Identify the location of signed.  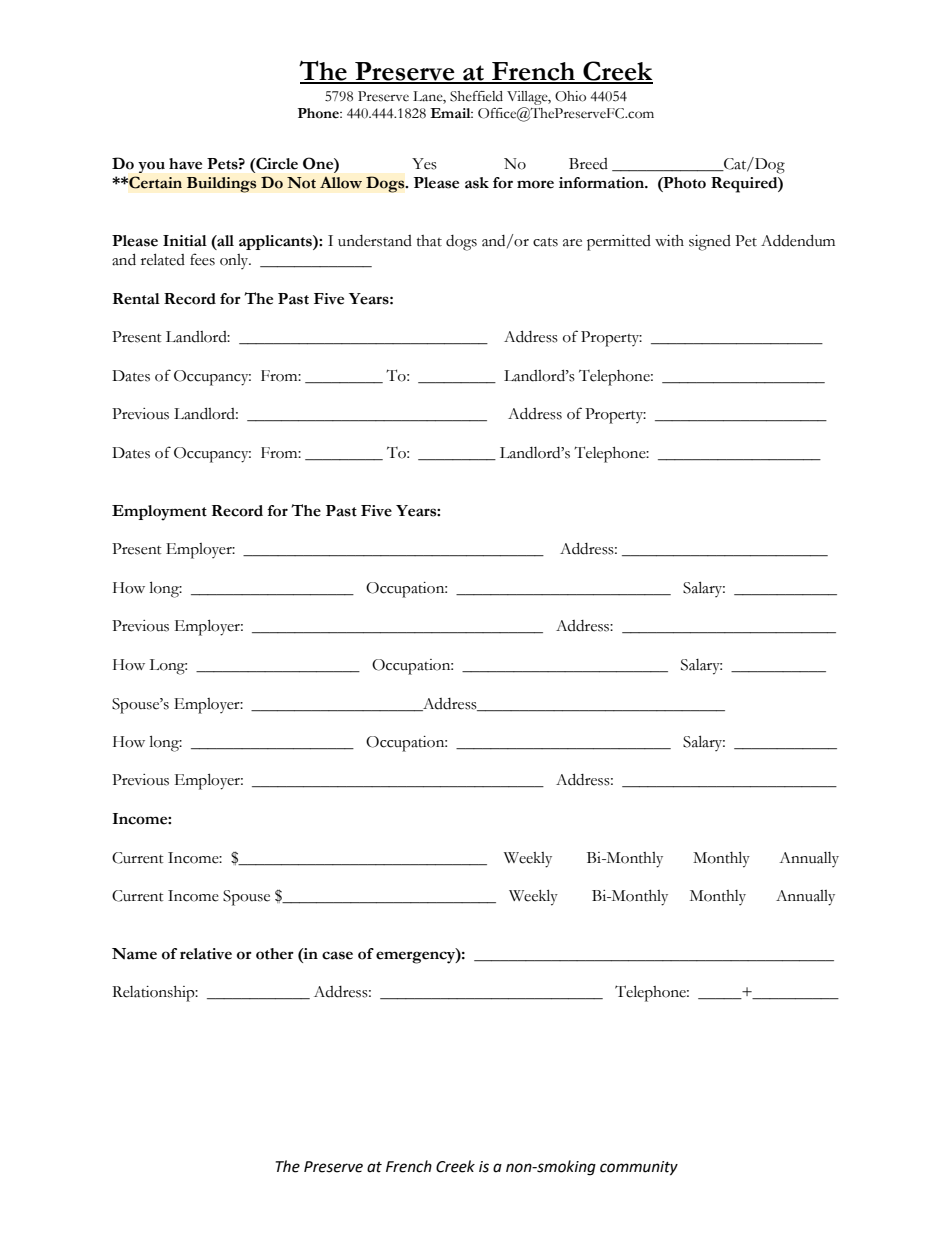
(710, 243).
